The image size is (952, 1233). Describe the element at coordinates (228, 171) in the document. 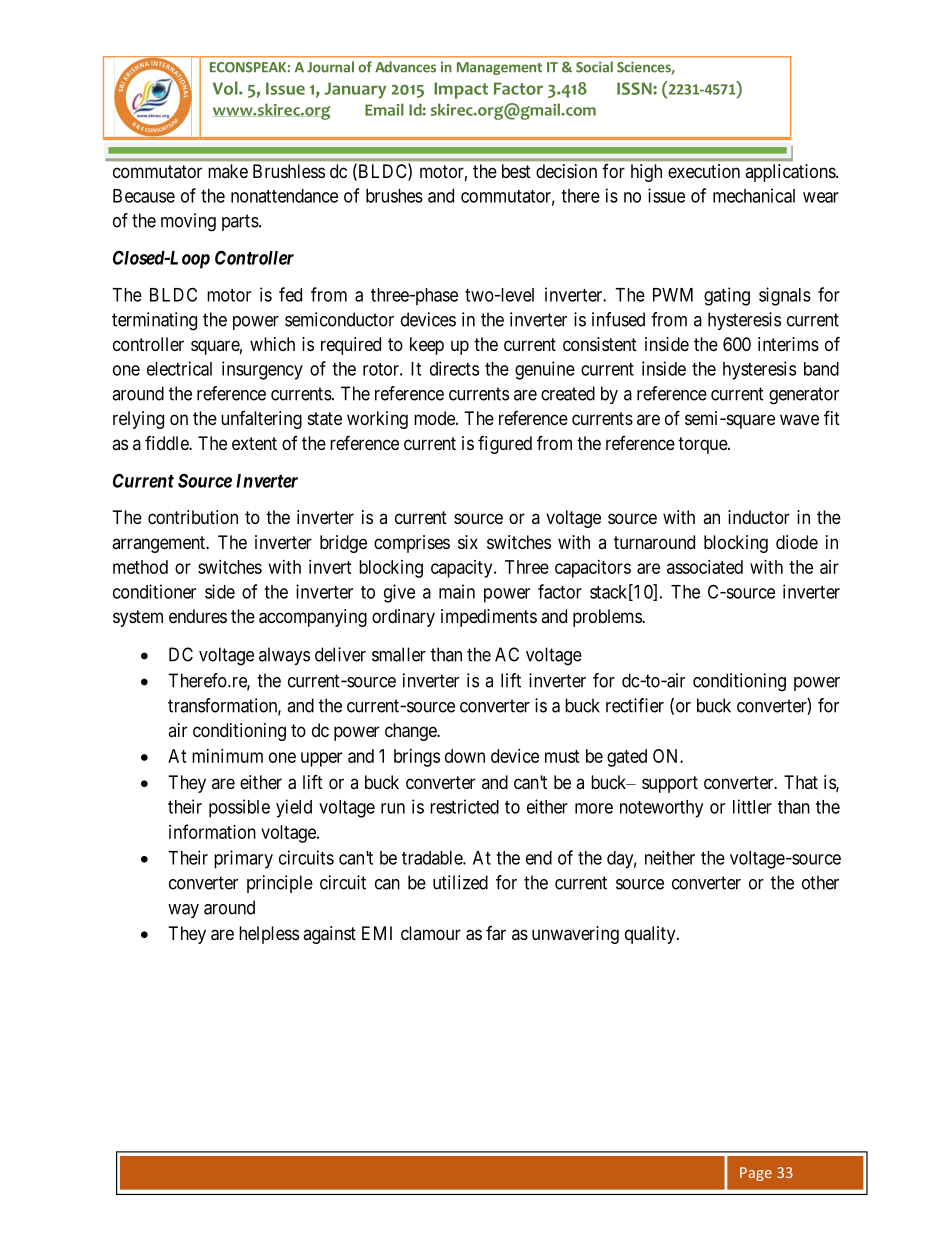

I see `make` at that location.
